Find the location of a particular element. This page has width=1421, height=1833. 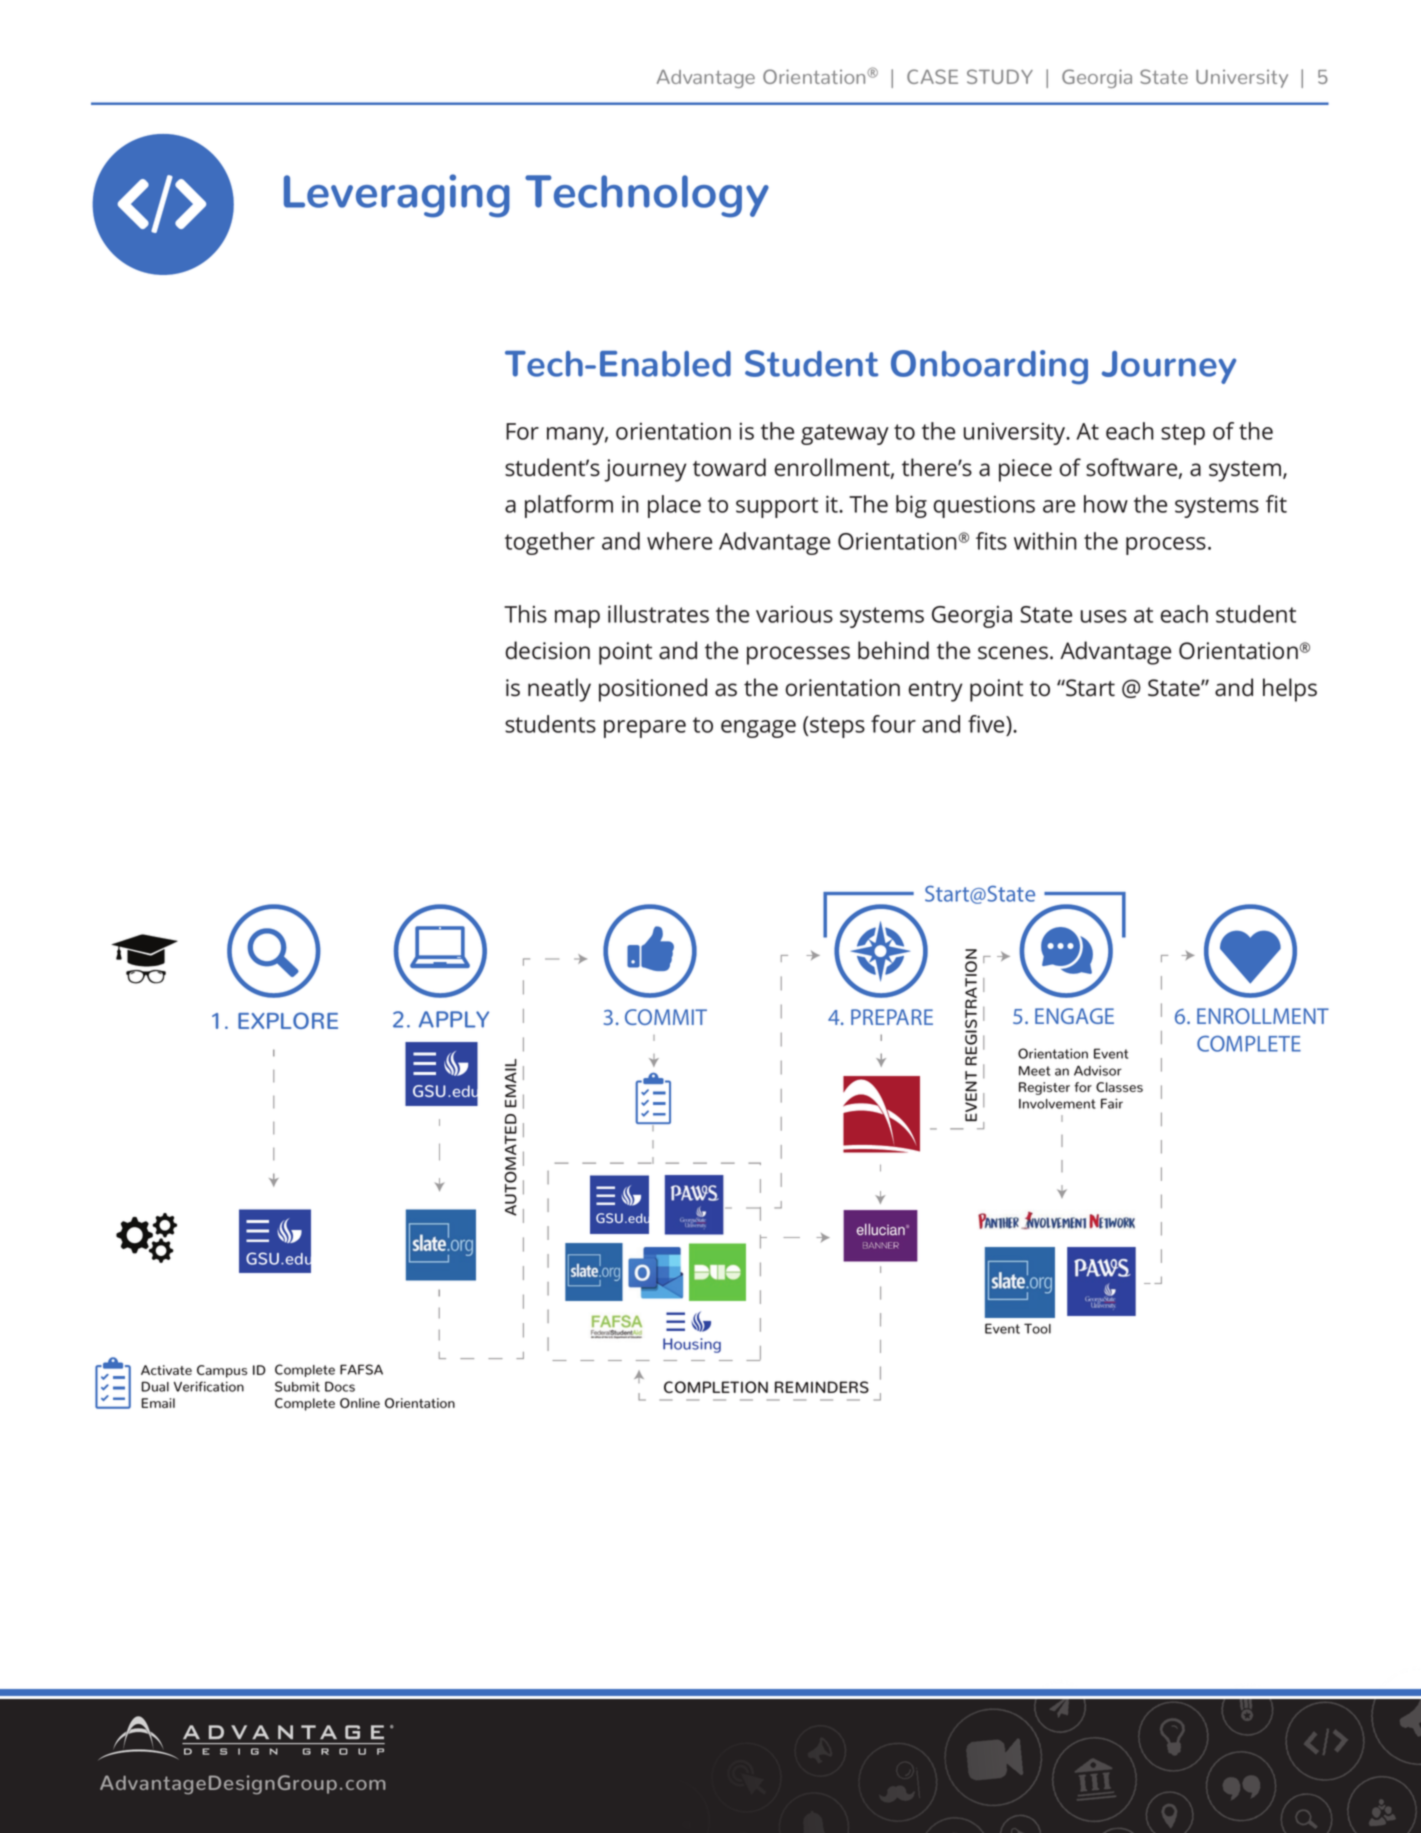

how is located at coordinates (1106, 504).
